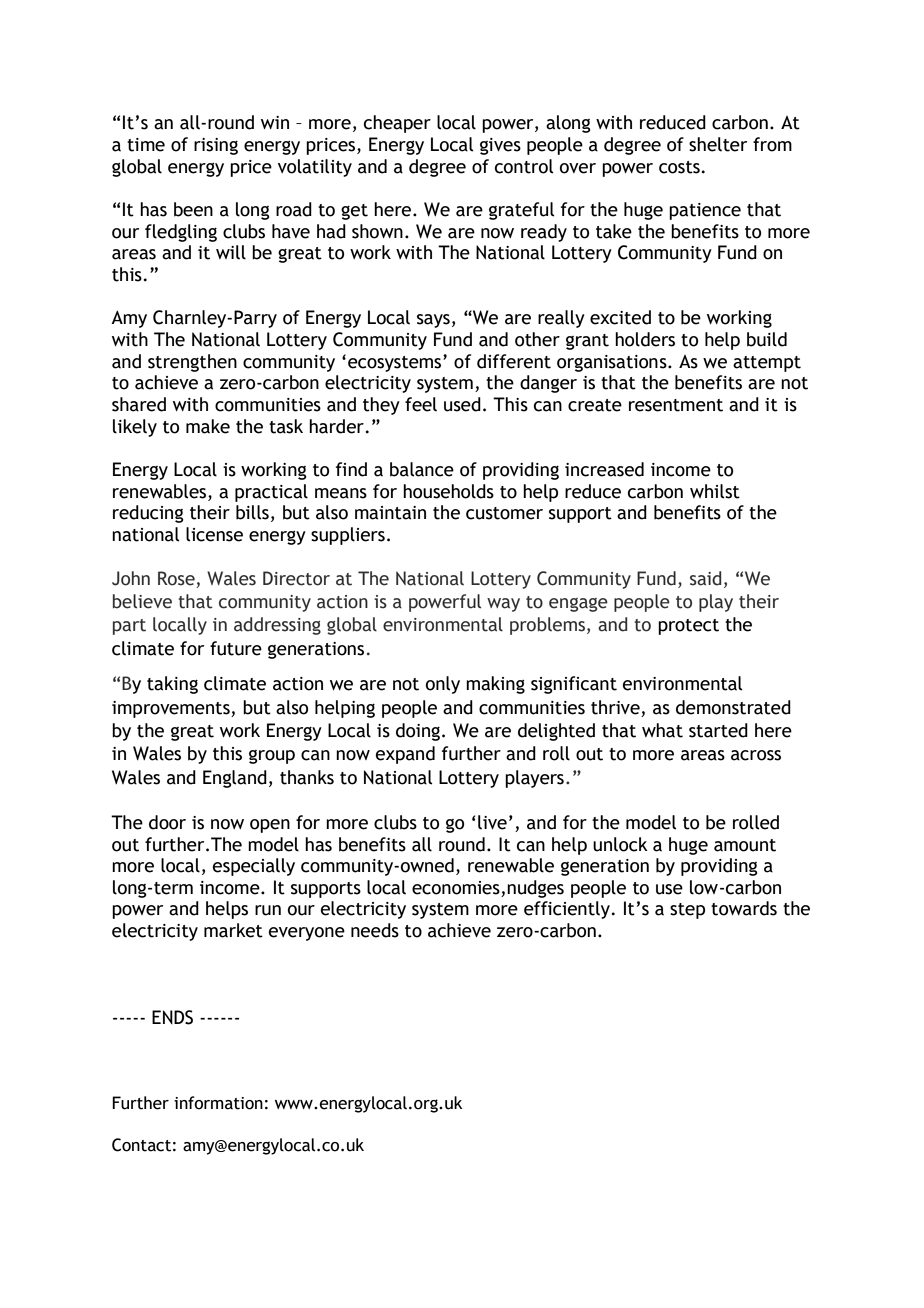 This screenshot has height=1308, width=924. Describe the element at coordinates (718, 144) in the screenshot. I see `shelter` at that location.
